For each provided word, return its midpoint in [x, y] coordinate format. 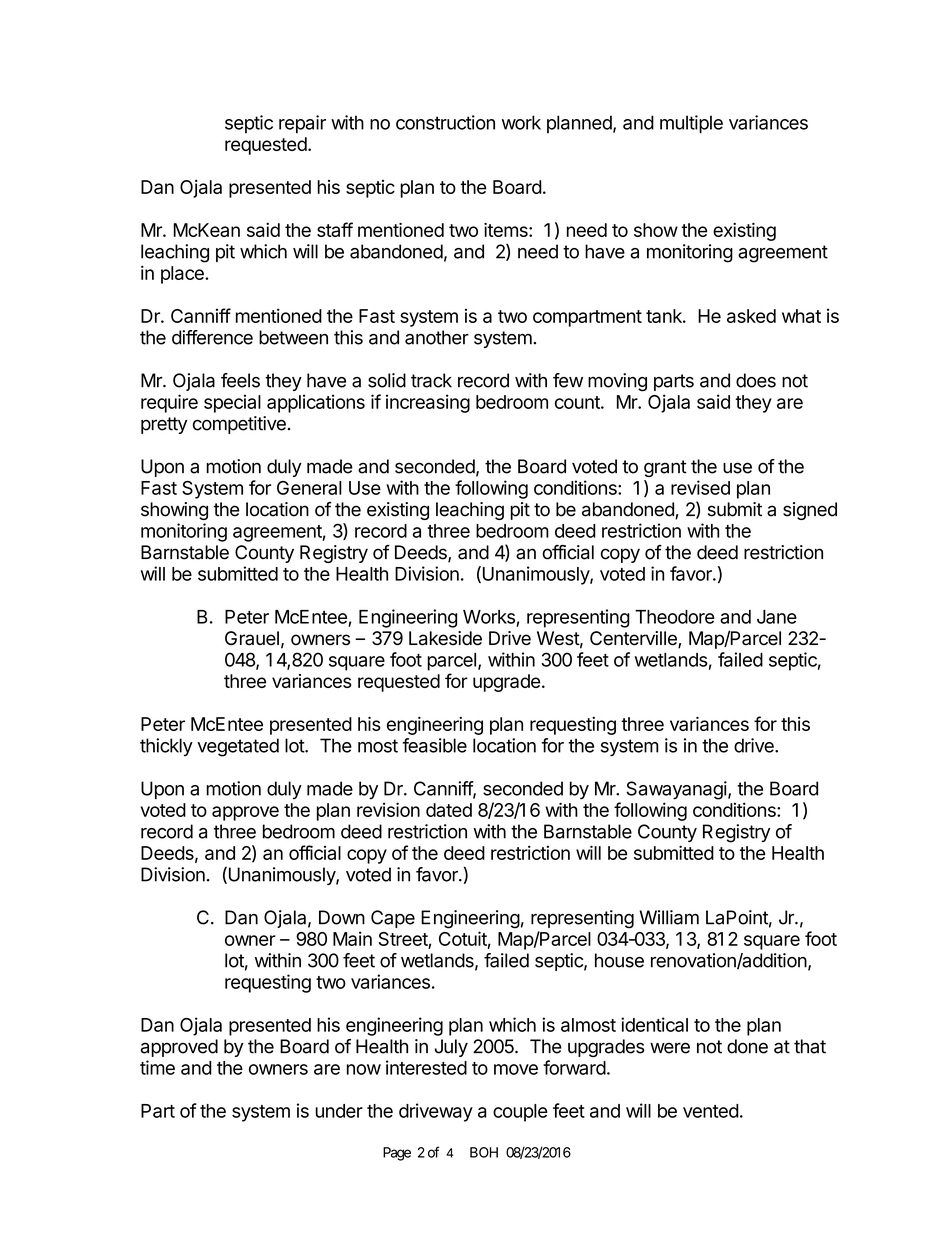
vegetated [238, 747]
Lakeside [445, 638]
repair [302, 124]
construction [445, 122]
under [339, 1111]
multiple [691, 124]
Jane [777, 617]
